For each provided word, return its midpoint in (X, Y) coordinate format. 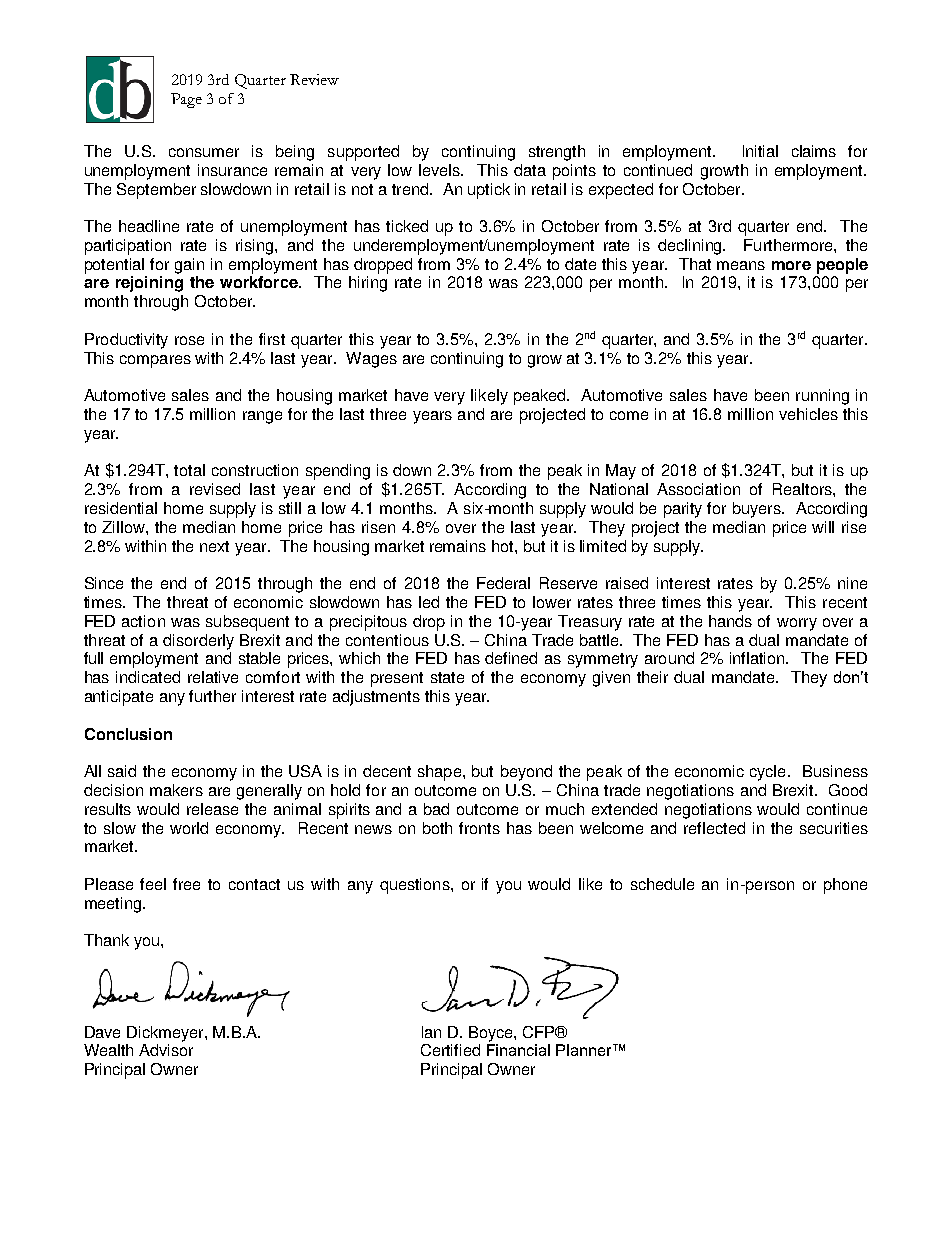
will (823, 527)
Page (186, 100)
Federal (503, 583)
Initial (760, 151)
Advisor (166, 1050)
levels (440, 170)
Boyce (492, 1034)
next (214, 546)
